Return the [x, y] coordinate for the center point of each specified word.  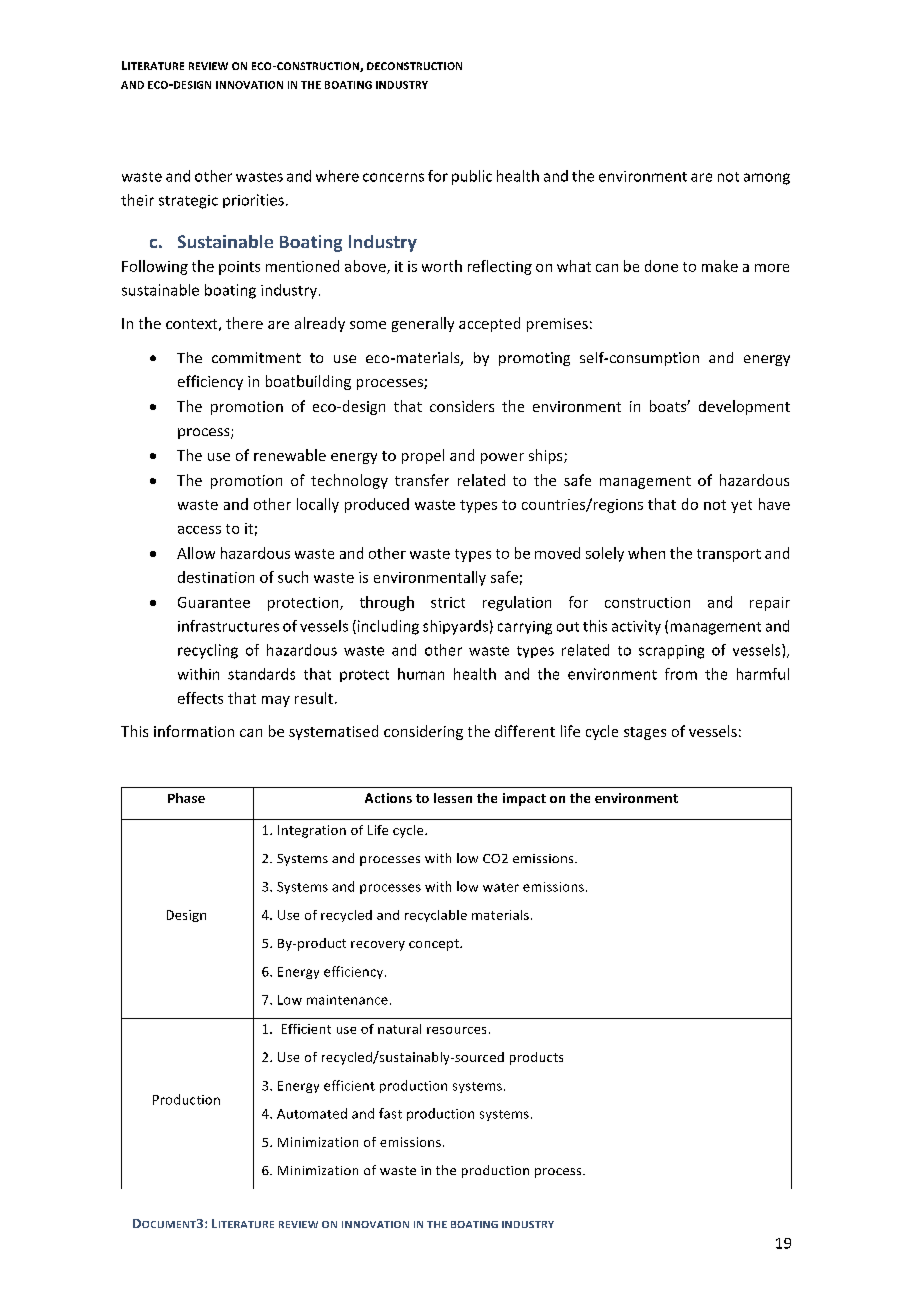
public [472, 177]
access [199, 530]
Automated [312, 1113]
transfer [422, 480]
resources [456, 1030]
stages [645, 733]
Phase [186, 798]
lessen [453, 798]
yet [741, 506]
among [767, 179]
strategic [188, 202]
